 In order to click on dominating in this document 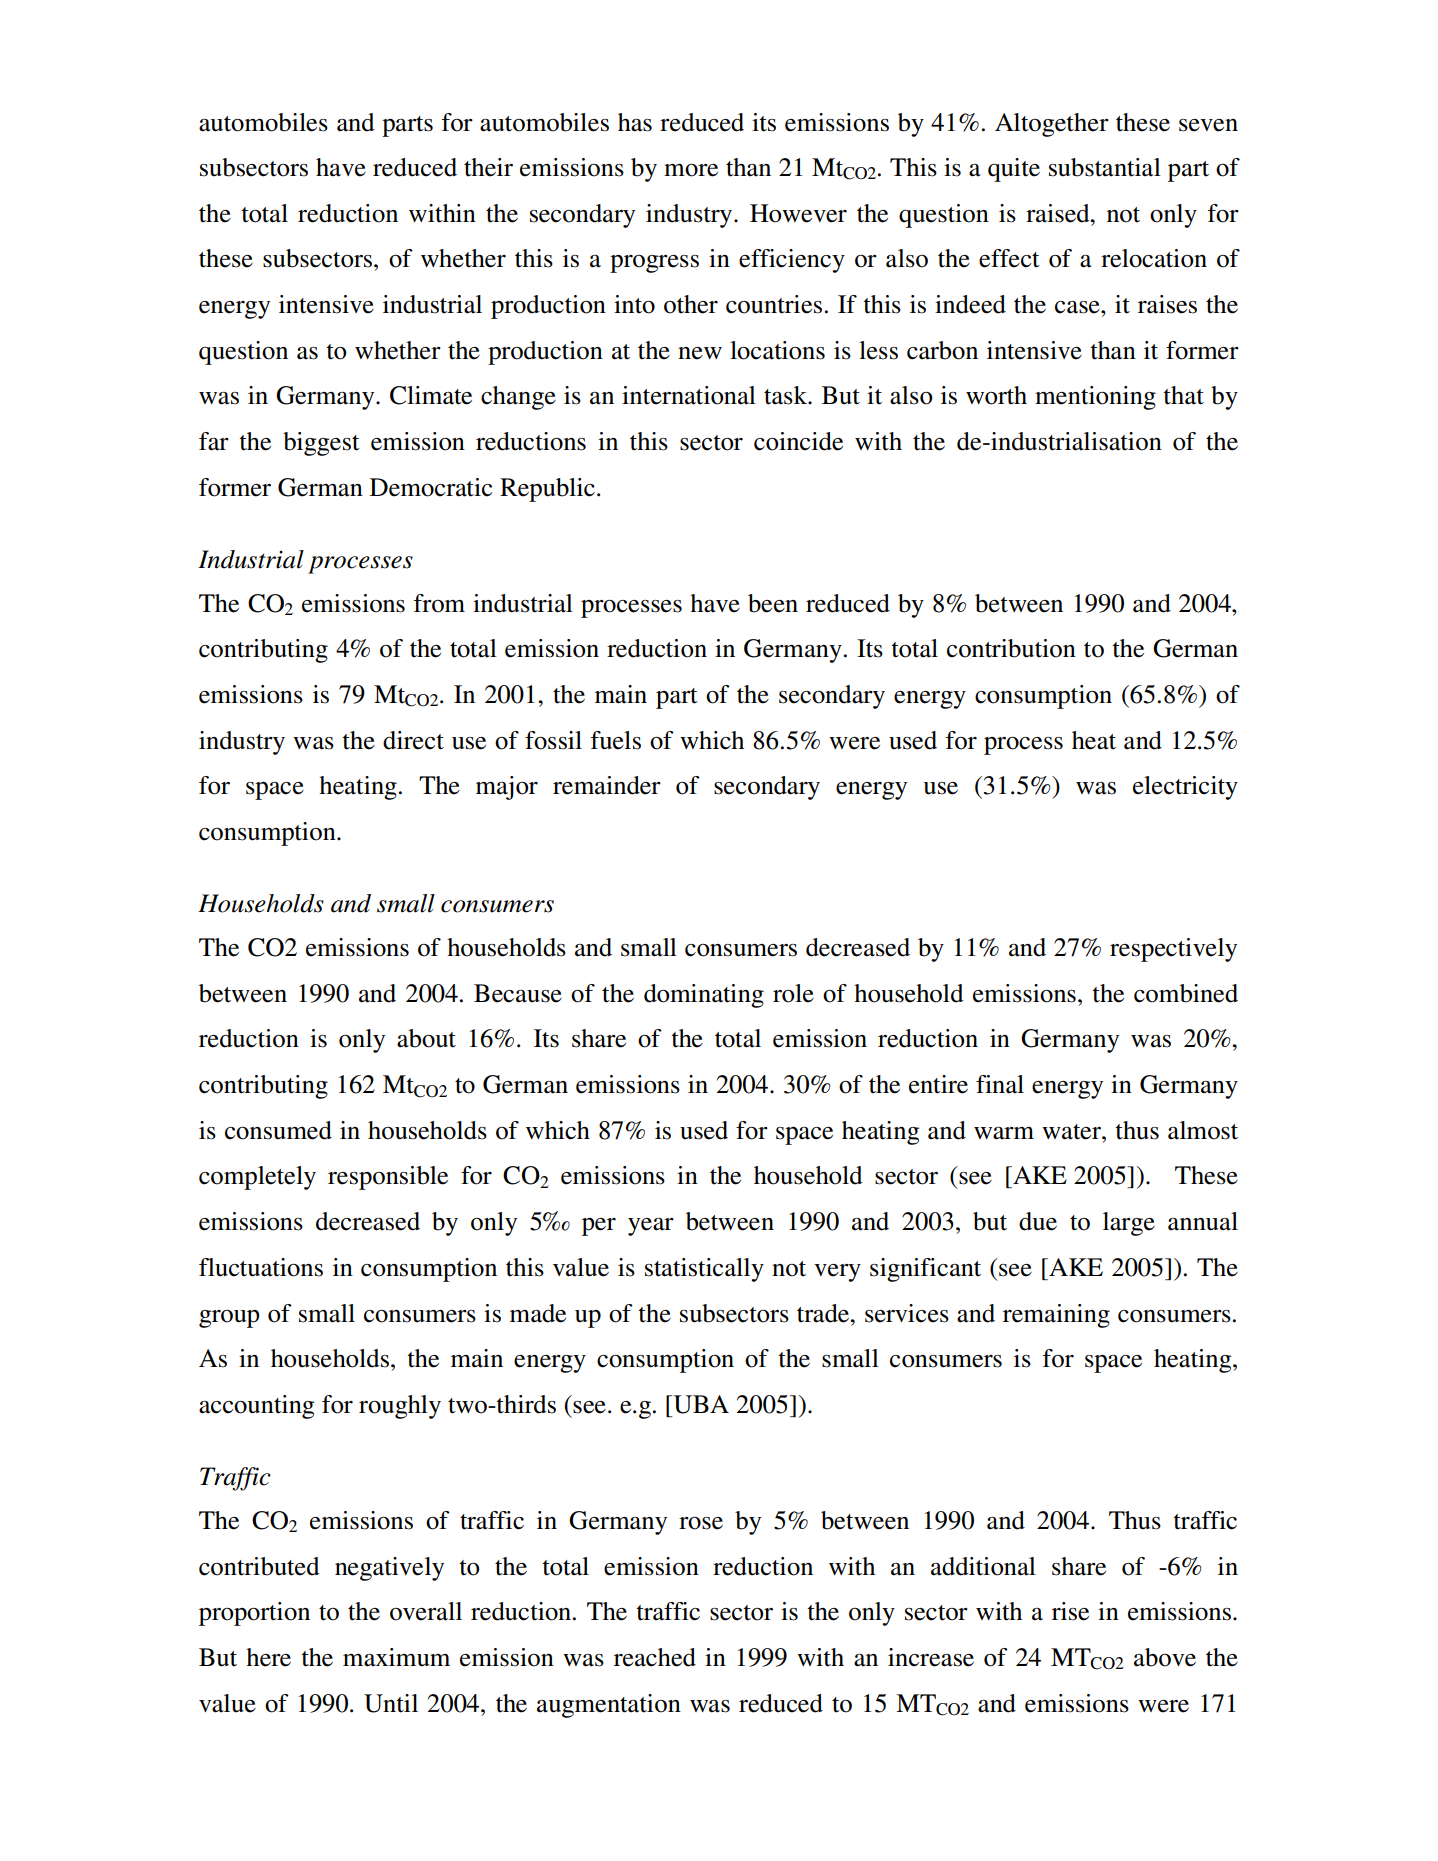, I will do `click(704, 996)`.
